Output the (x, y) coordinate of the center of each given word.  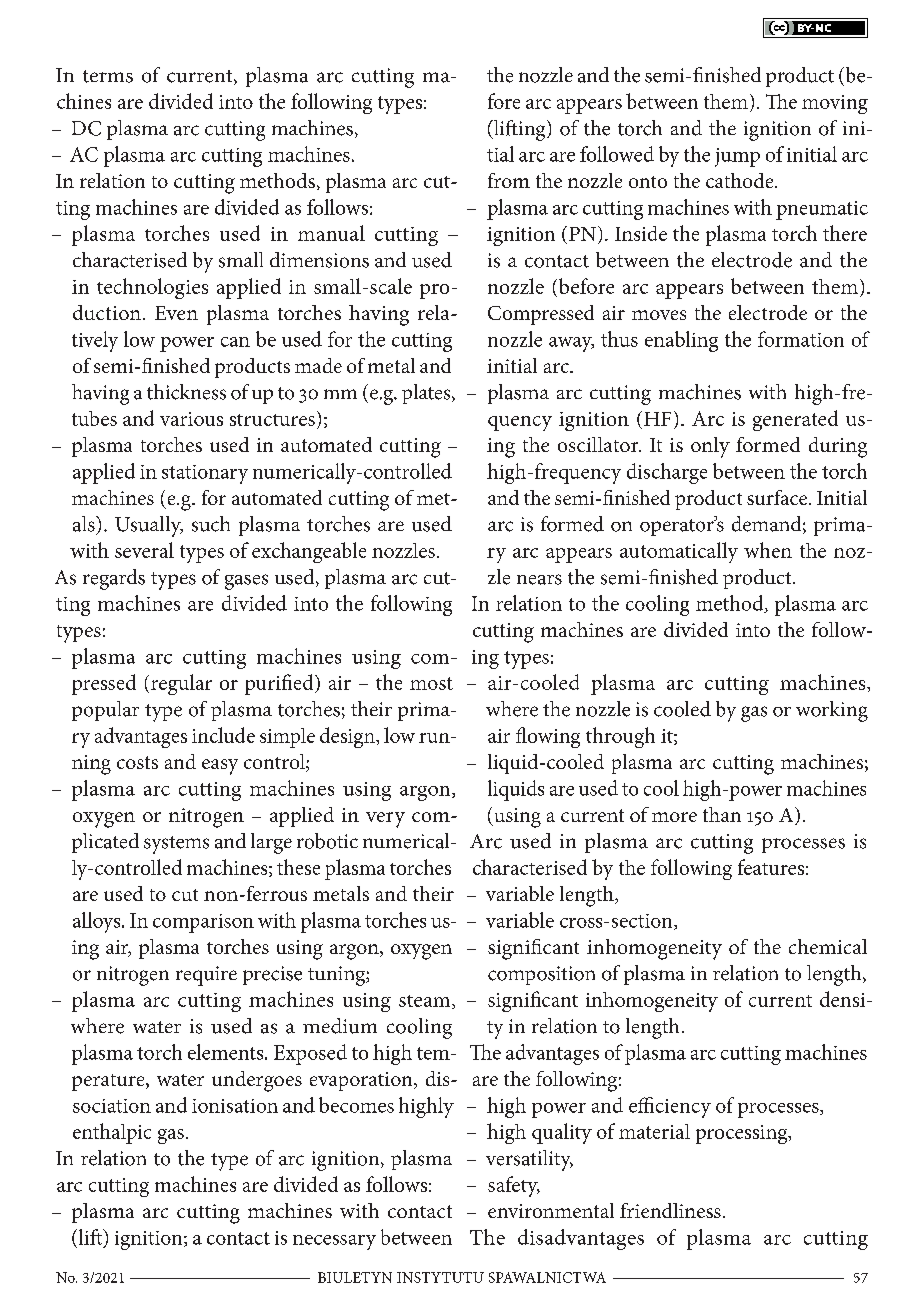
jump (737, 157)
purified (280, 684)
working (832, 711)
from (509, 180)
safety (514, 1186)
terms (108, 76)
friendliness (670, 1210)
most (431, 683)
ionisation (235, 1106)
